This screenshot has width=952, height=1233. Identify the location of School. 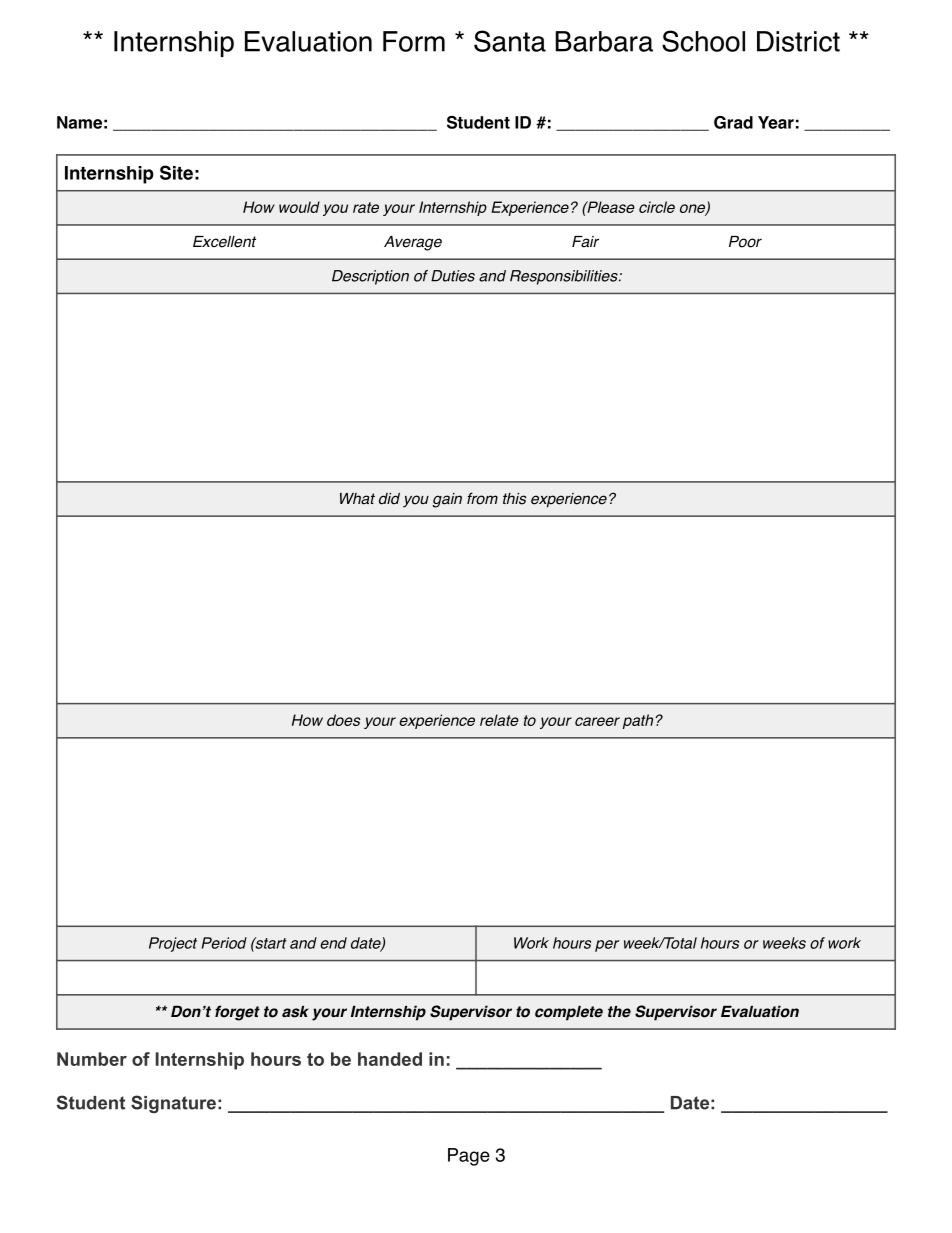
(703, 41).
